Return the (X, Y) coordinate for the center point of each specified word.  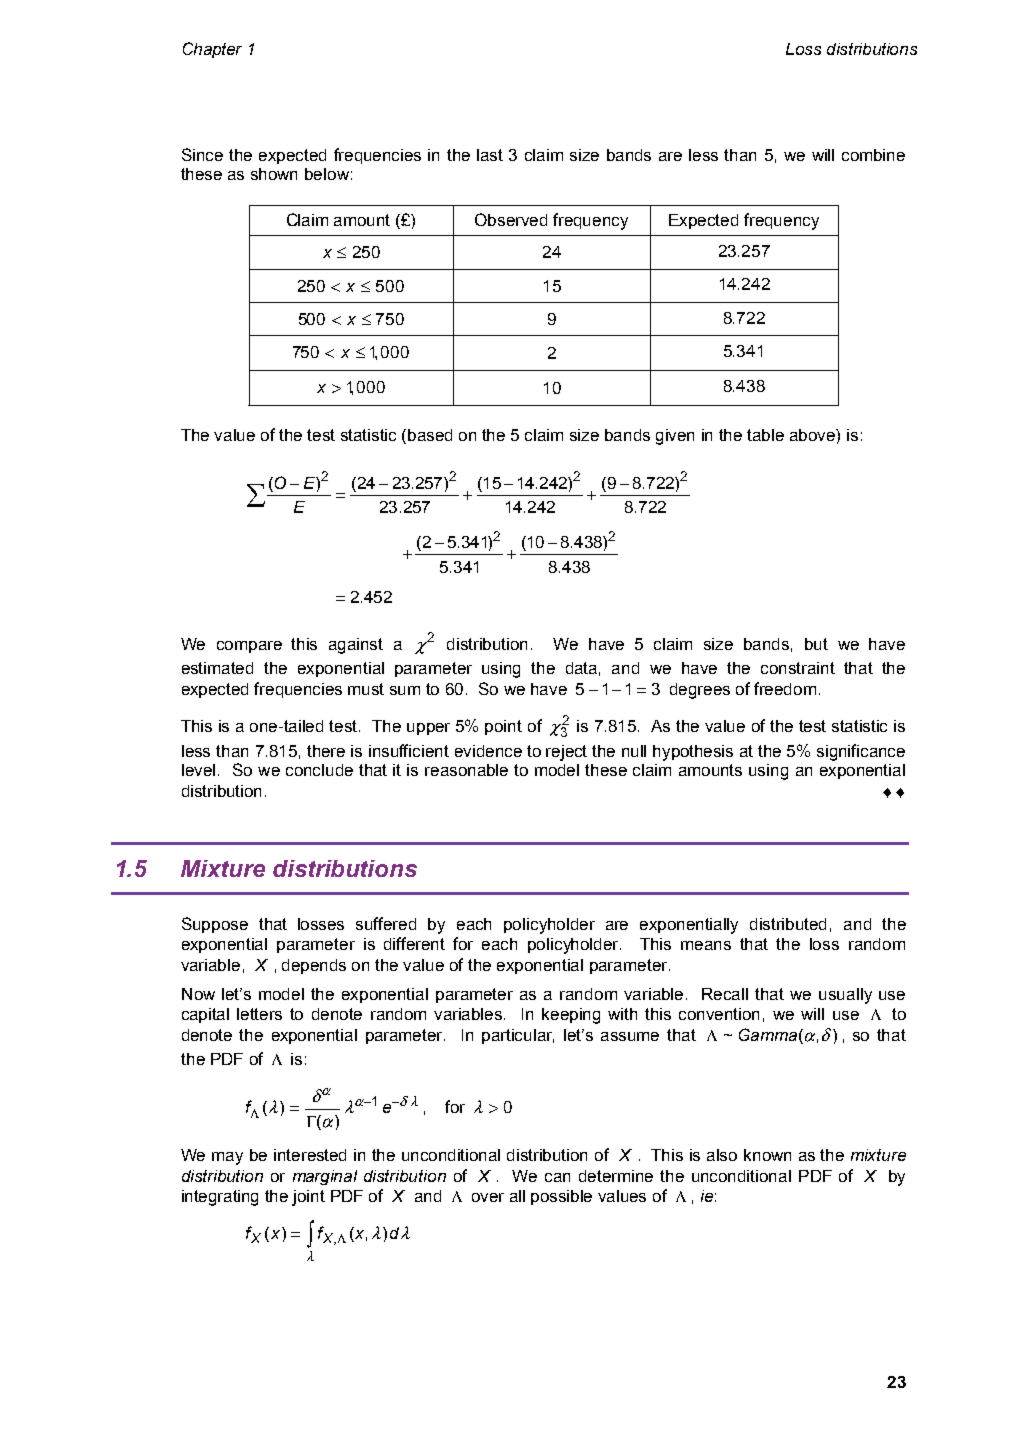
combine (873, 155)
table (765, 435)
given (675, 437)
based (430, 435)
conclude (319, 770)
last (490, 155)
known (767, 1155)
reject (566, 753)
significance (861, 752)
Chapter (212, 50)
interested (310, 1155)
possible (561, 1197)
